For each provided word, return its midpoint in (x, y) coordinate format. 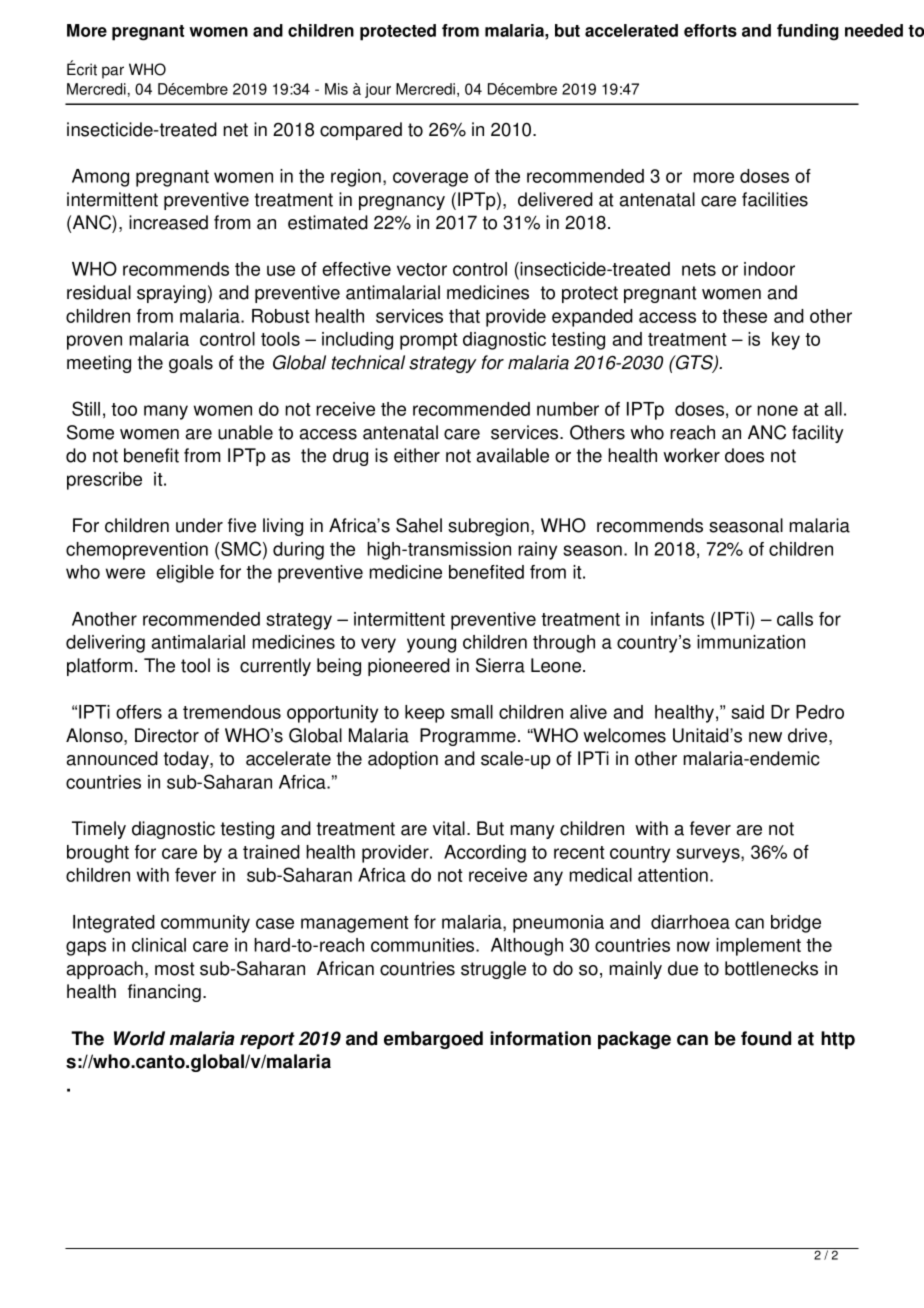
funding (808, 32)
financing (164, 993)
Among (100, 178)
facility (818, 434)
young (431, 645)
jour (378, 90)
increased (168, 222)
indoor (769, 269)
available (513, 455)
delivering (105, 644)
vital (449, 828)
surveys (709, 855)
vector (422, 269)
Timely (99, 830)
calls (795, 619)
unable (245, 432)
